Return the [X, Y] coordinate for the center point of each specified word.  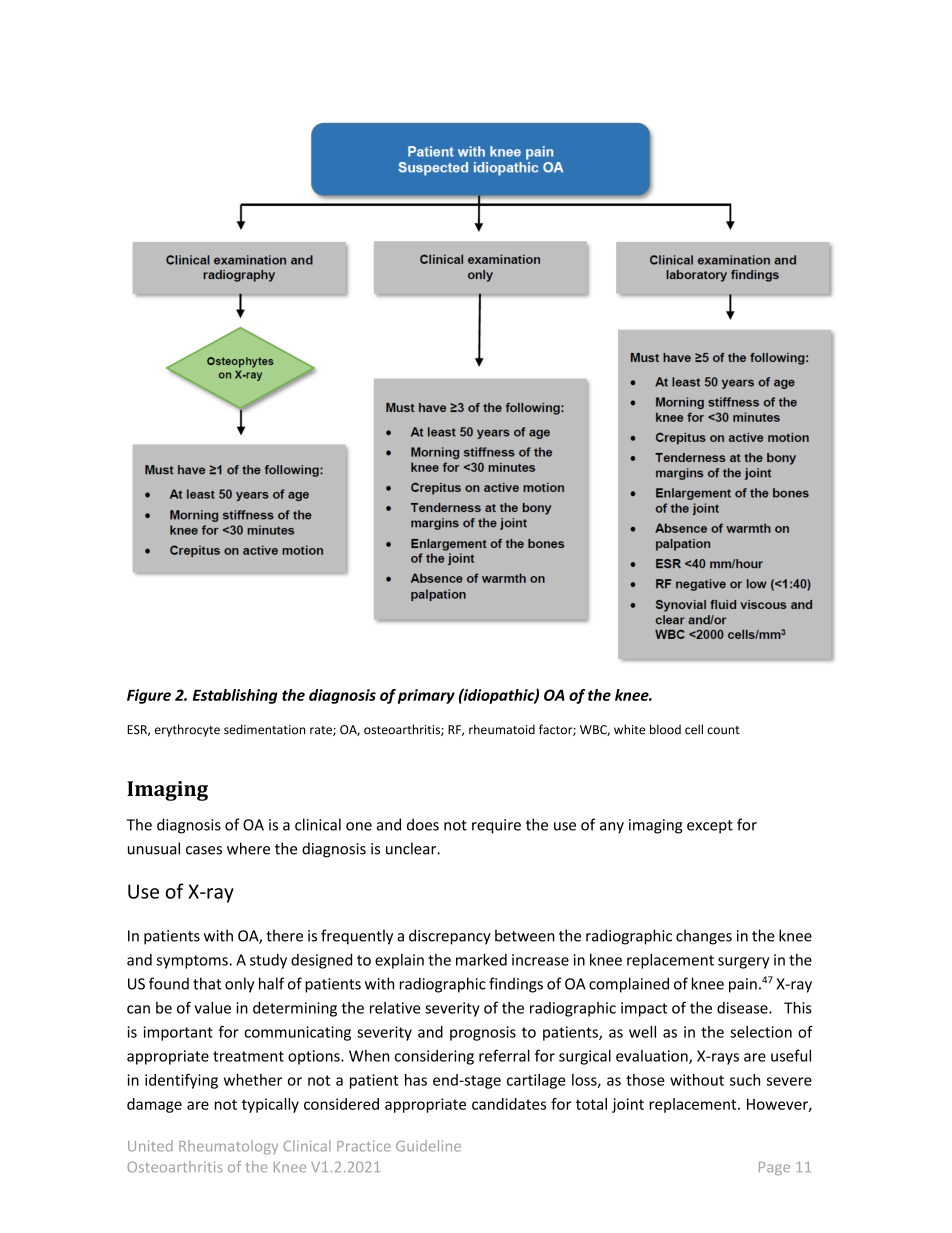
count [723, 730]
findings [516, 985]
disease [743, 1008]
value [213, 1007]
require [496, 826]
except [710, 827]
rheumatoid [502, 729]
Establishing [235, 696]
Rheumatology [228, 1147]
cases [204, 850]
